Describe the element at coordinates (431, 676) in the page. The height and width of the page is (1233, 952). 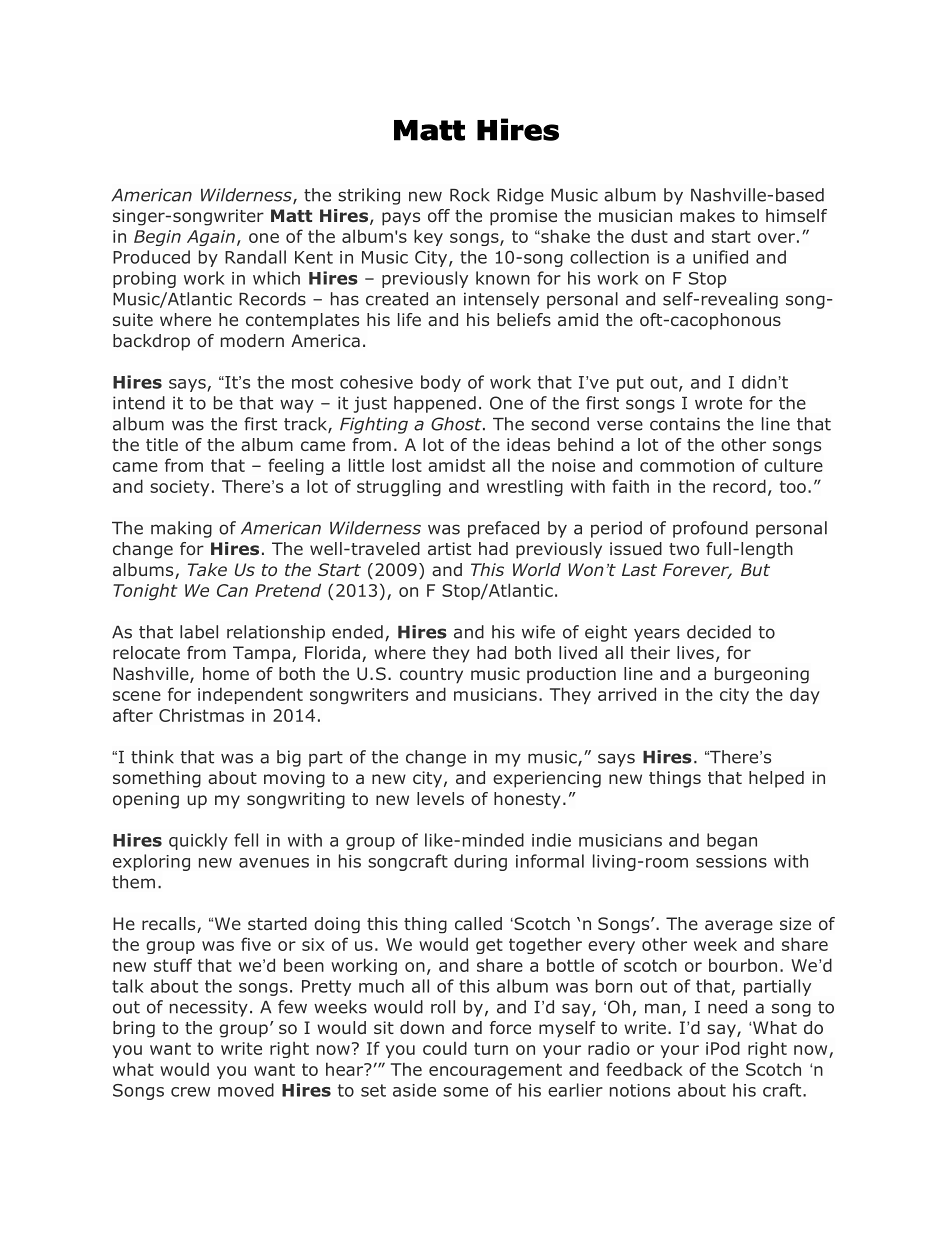
I see `country` at that location.
